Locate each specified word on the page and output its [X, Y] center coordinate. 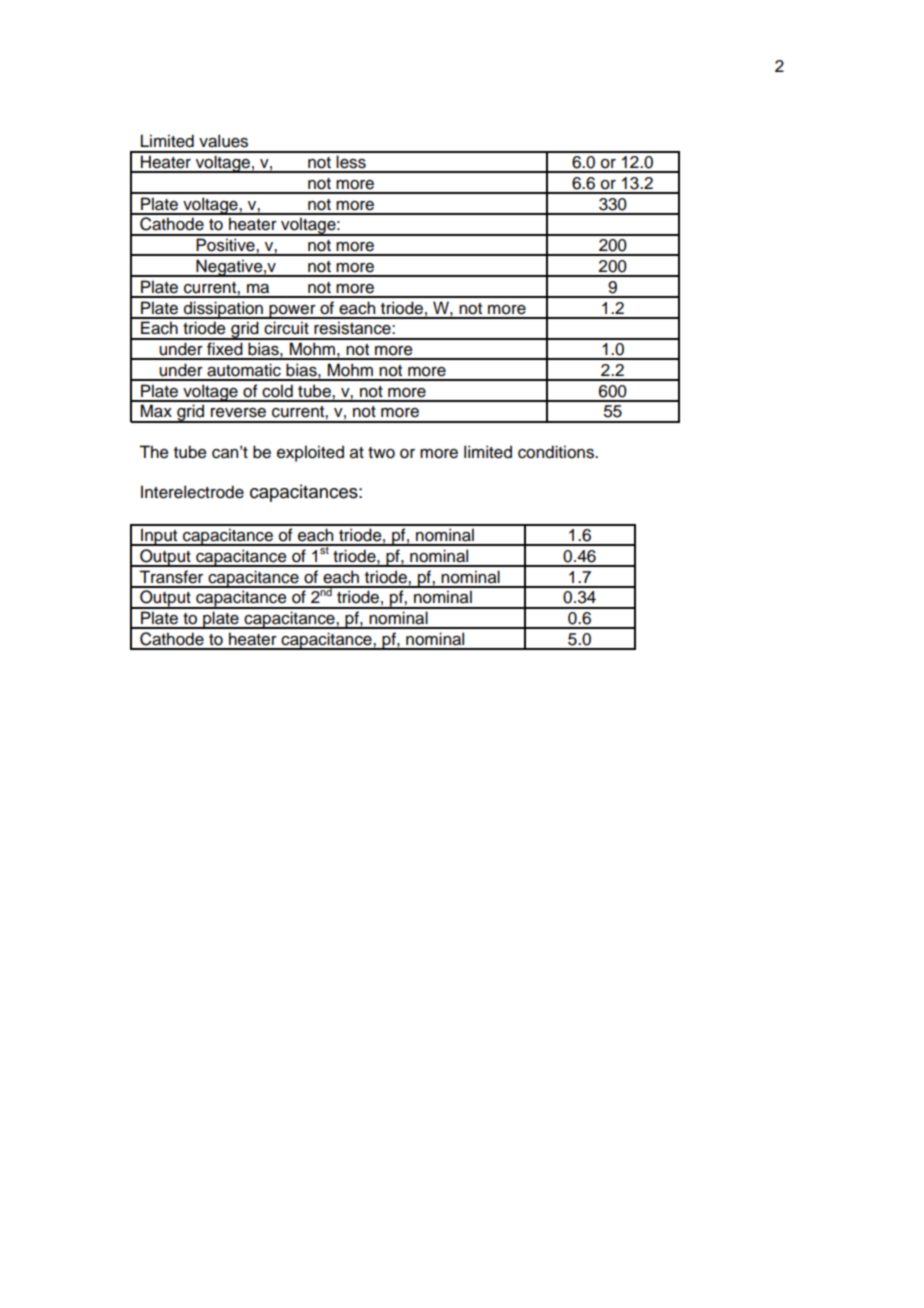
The [154, 452]
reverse [238, 413]
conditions [557, 452]
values [223, 141]
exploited [310, 453]
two [381, 453]
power [292, 312]
